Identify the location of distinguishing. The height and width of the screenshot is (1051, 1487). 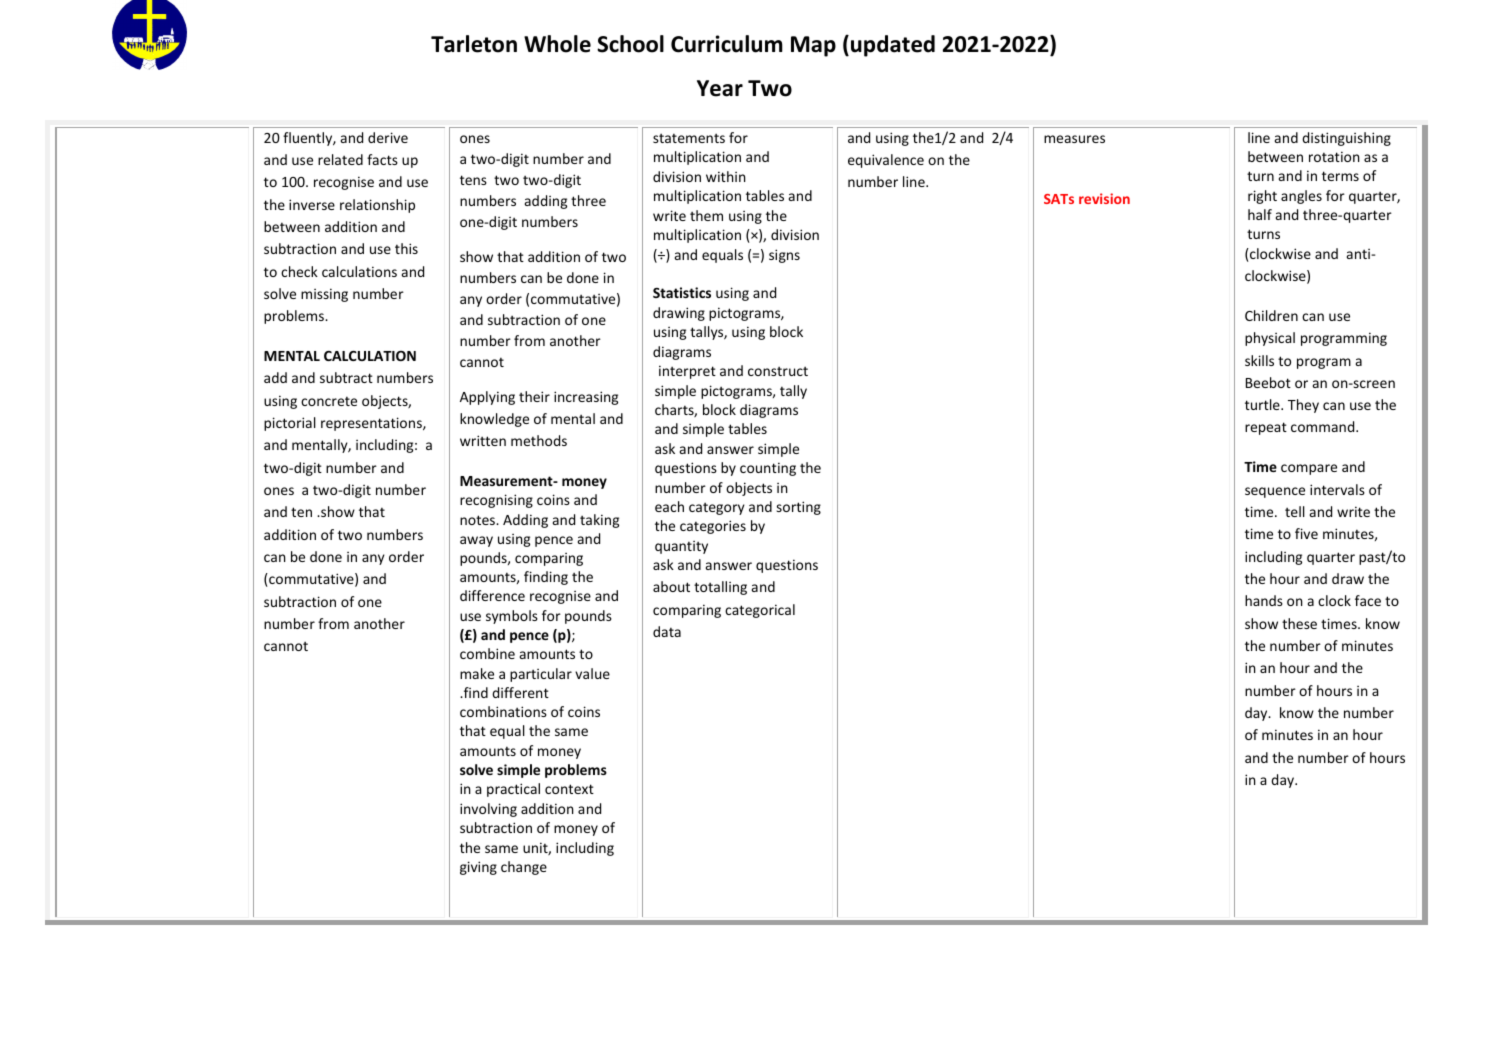
(1346, 139).
